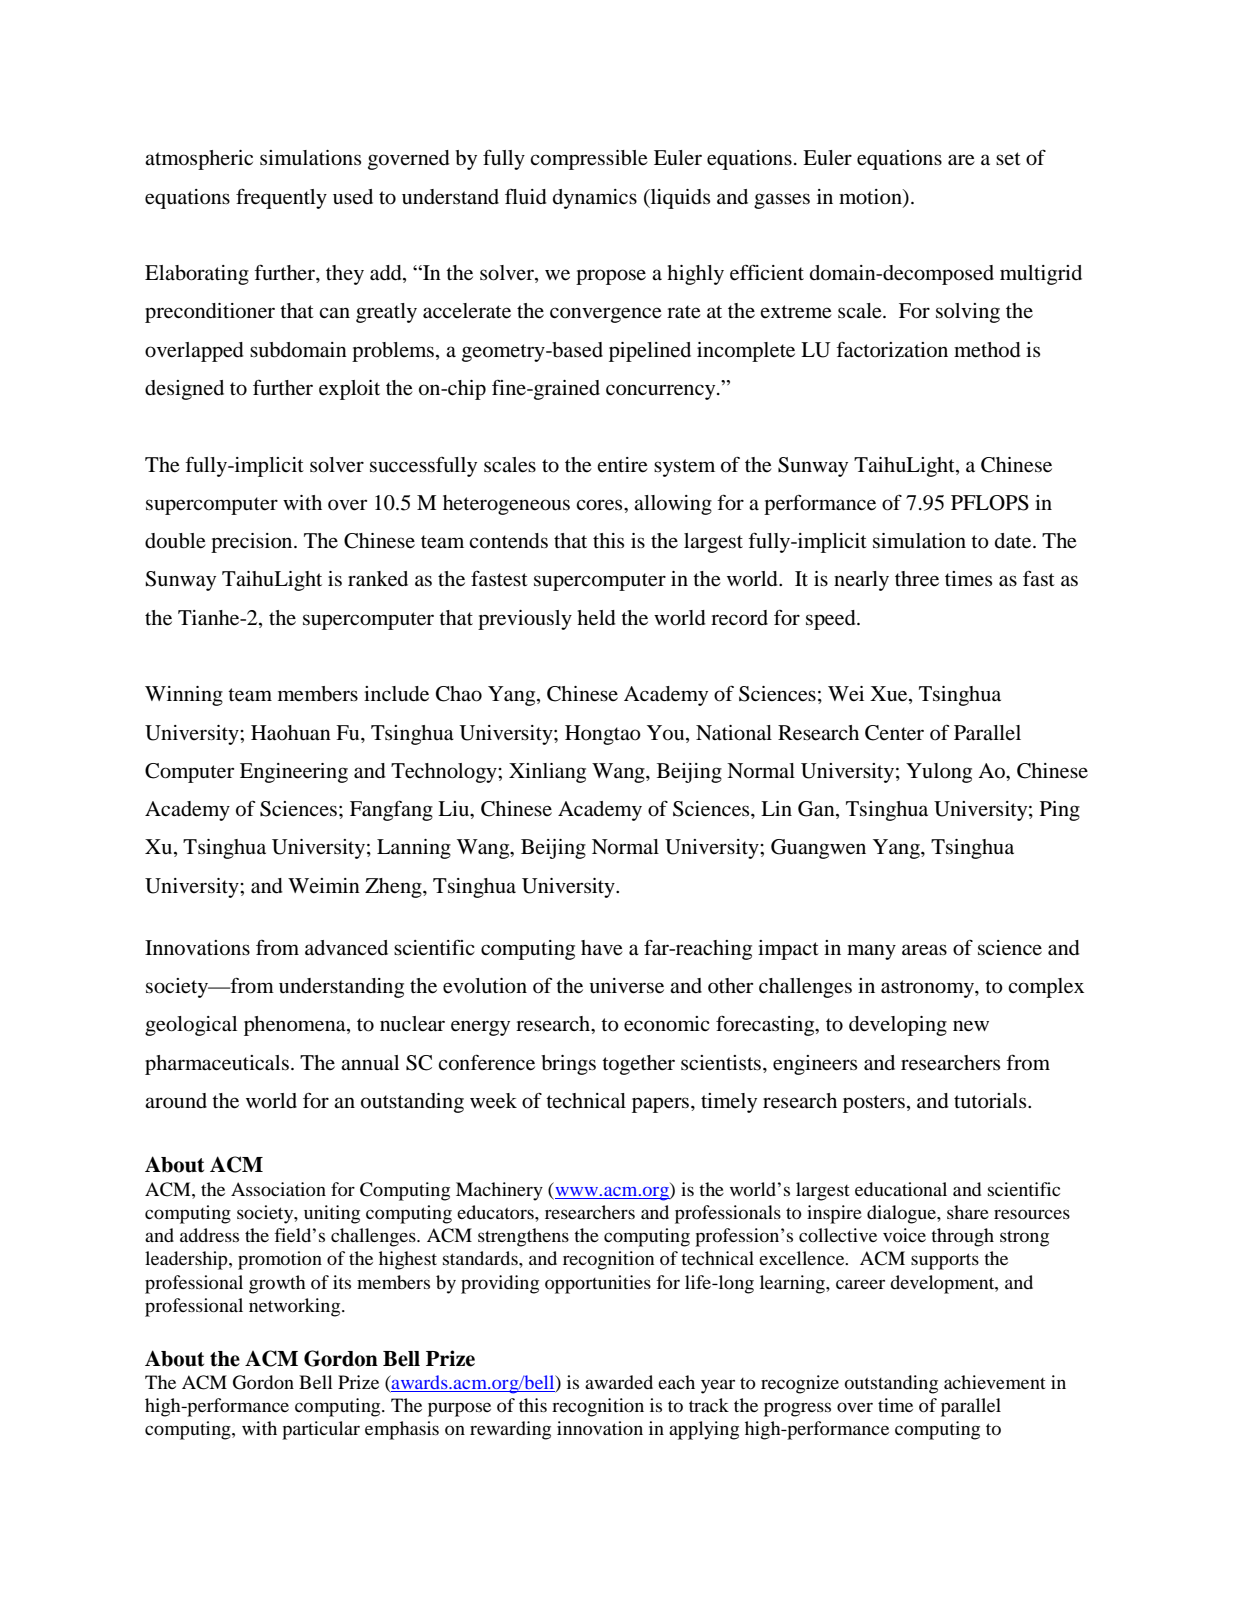 Image resolution: width=1235 pixels, height=1598 pixels. I want to click on together, so click(638, 1065).
